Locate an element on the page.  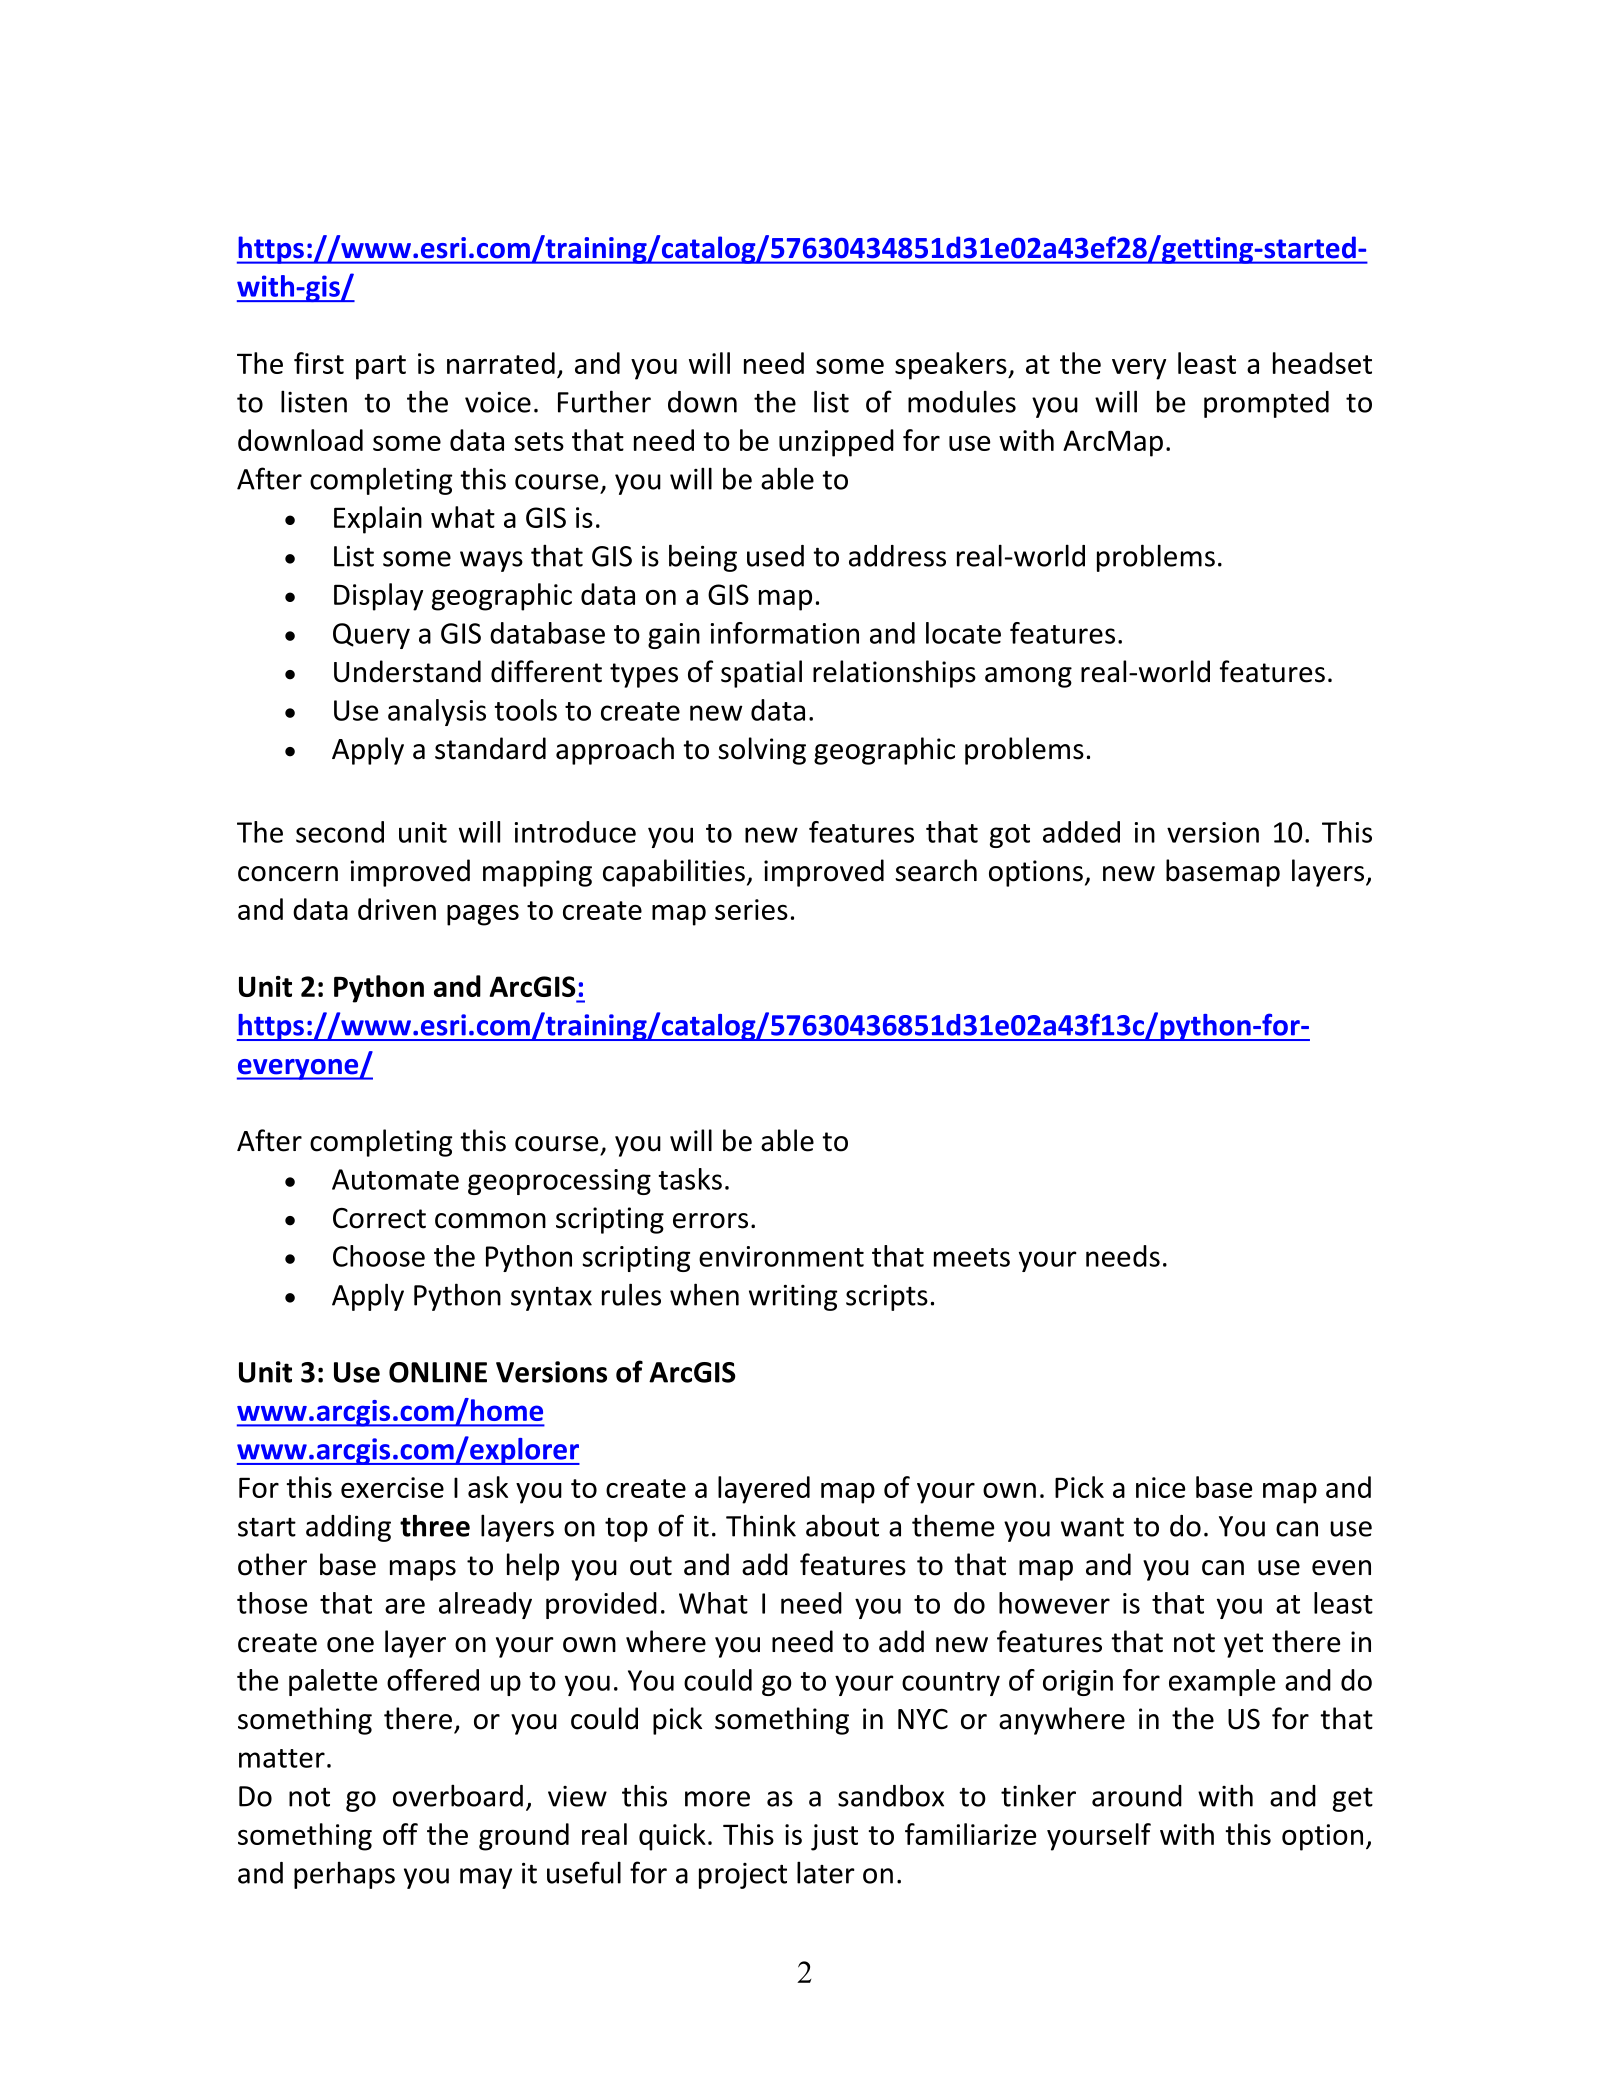
nice is located at coordinates (1160, 1487).
